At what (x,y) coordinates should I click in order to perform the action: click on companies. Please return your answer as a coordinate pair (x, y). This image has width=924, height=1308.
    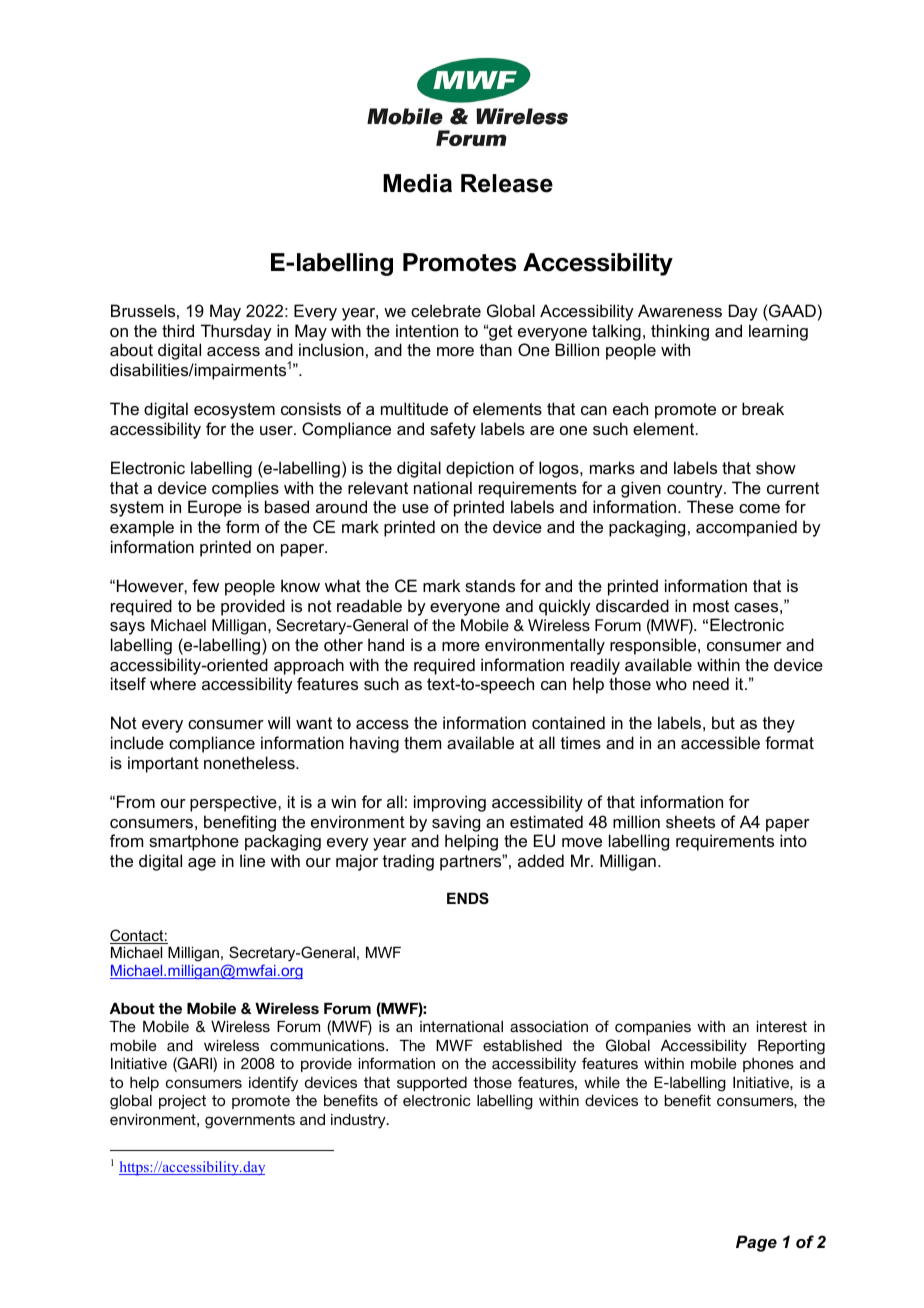
    Looking at the image, I should click on (653, 1028).
